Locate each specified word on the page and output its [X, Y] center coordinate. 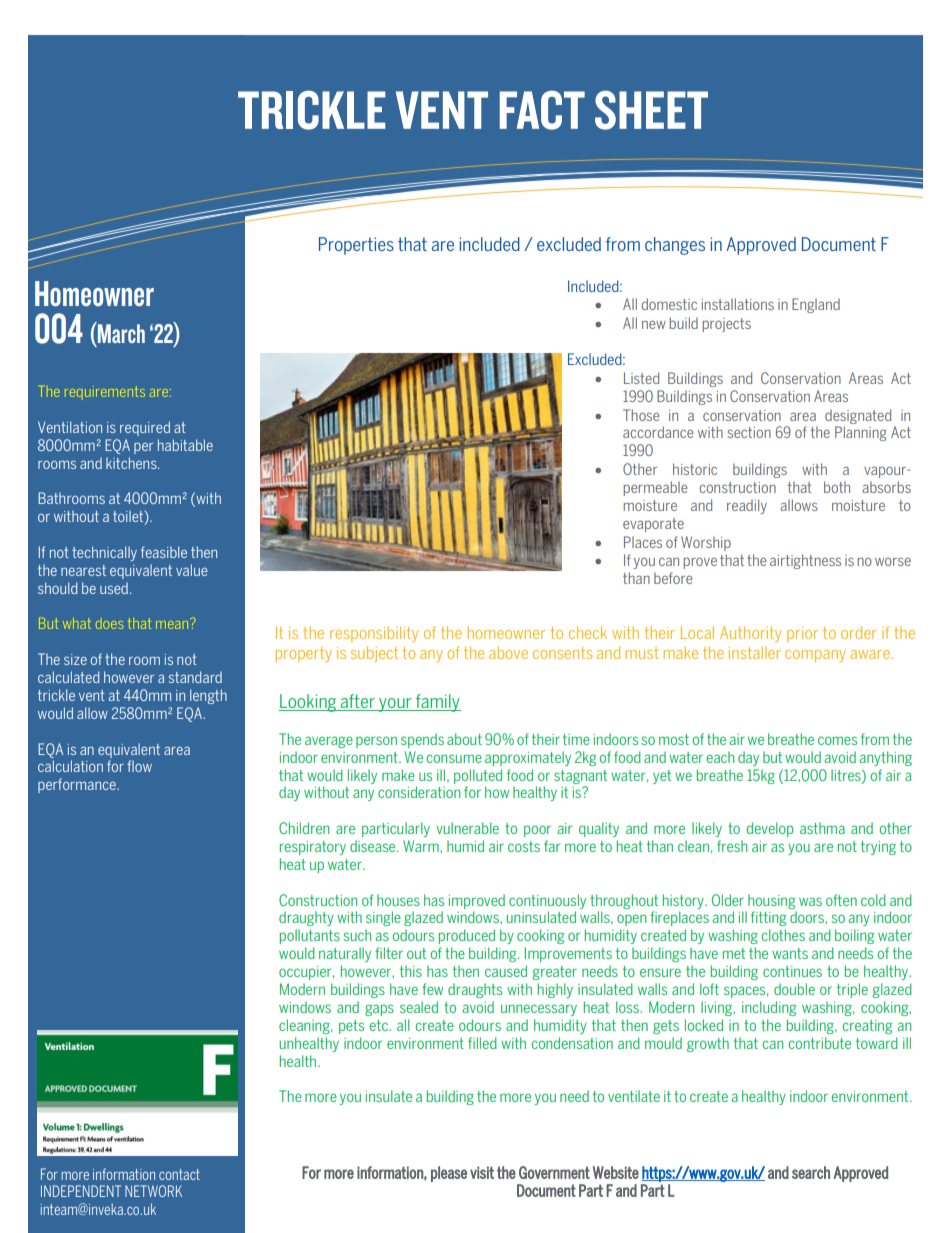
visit [482, 1172]
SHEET [651, 110]
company [815, 656]
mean [173, 624]
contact [179, 1174]
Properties [356, 246]
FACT [542, 110]
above [508, 652]
